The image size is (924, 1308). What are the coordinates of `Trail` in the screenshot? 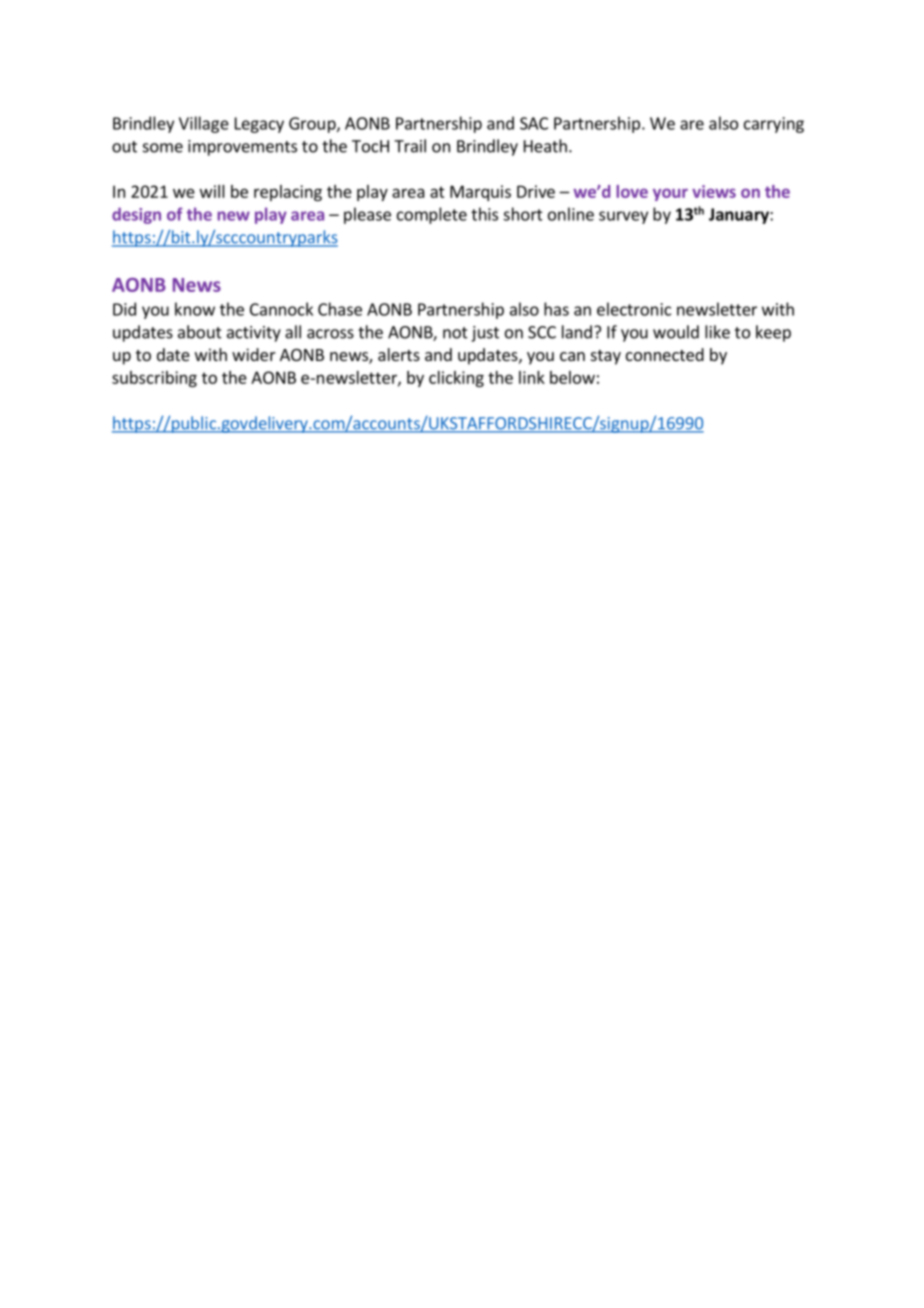 It's located at (410, 146).
